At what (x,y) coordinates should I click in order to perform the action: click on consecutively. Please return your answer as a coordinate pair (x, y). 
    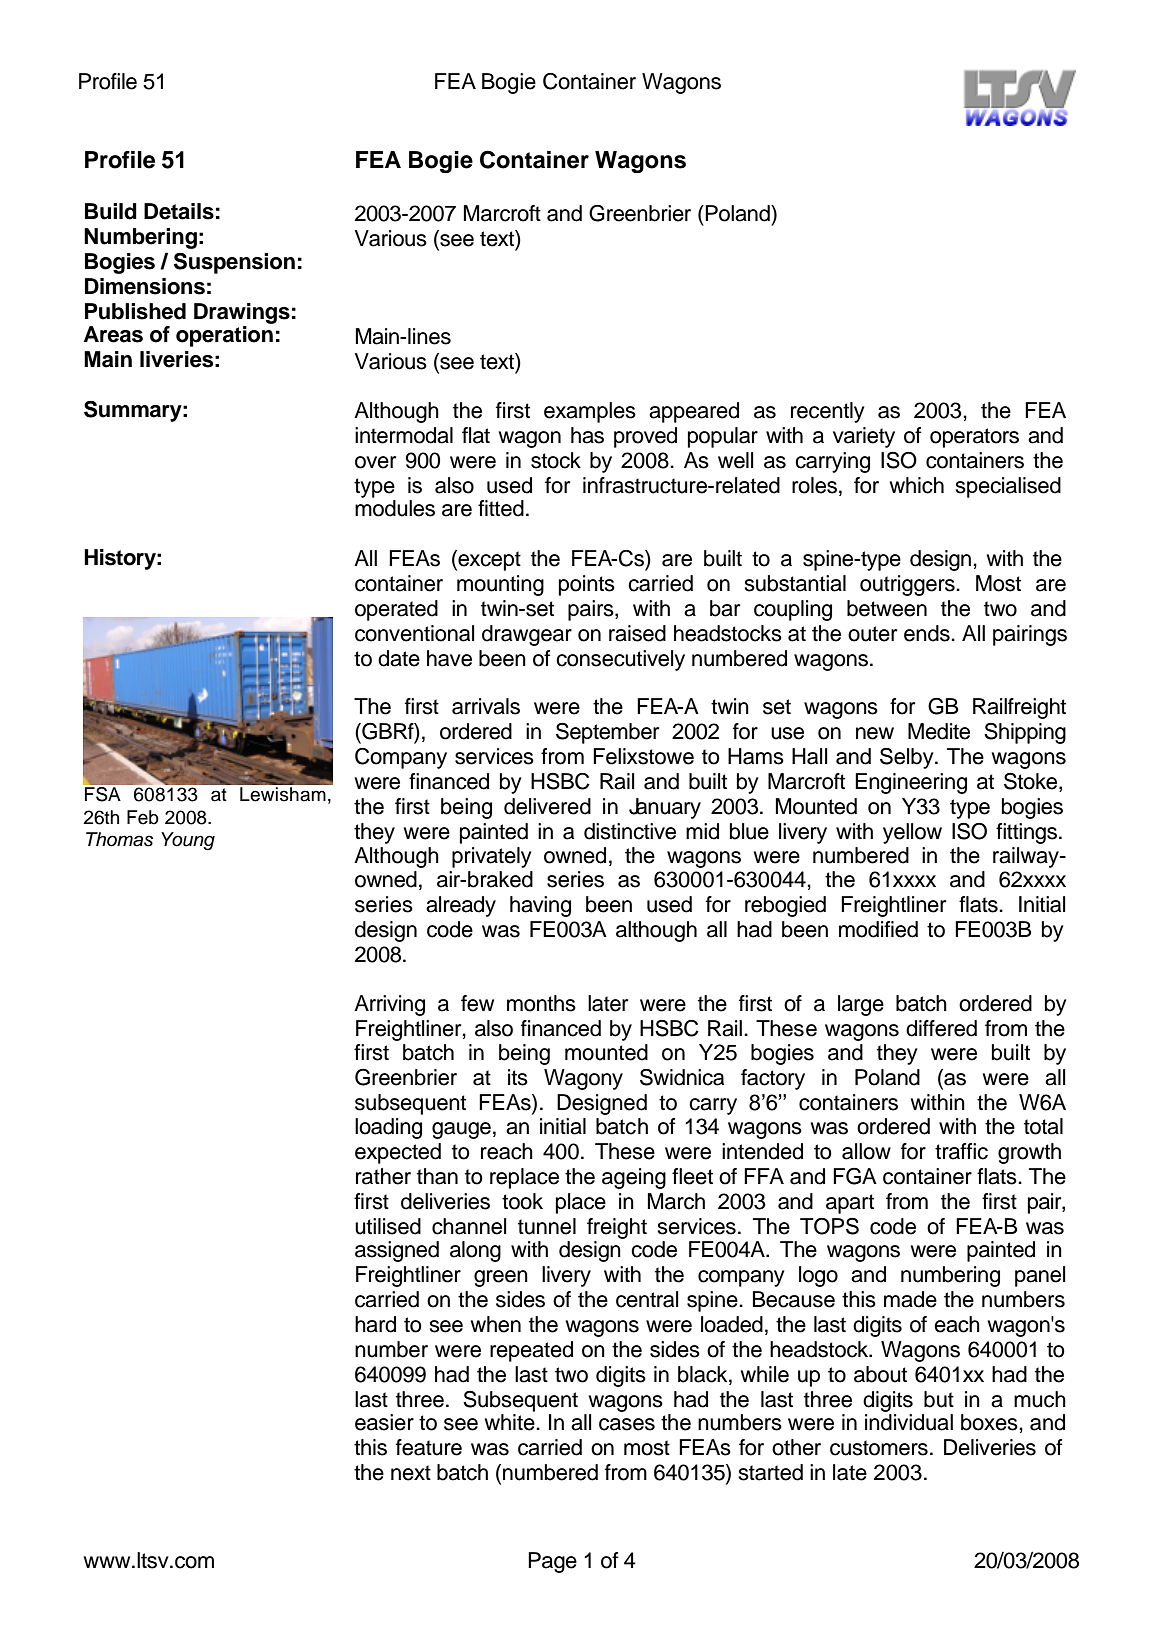
    Looking at the image, I should click on (620, 660).
